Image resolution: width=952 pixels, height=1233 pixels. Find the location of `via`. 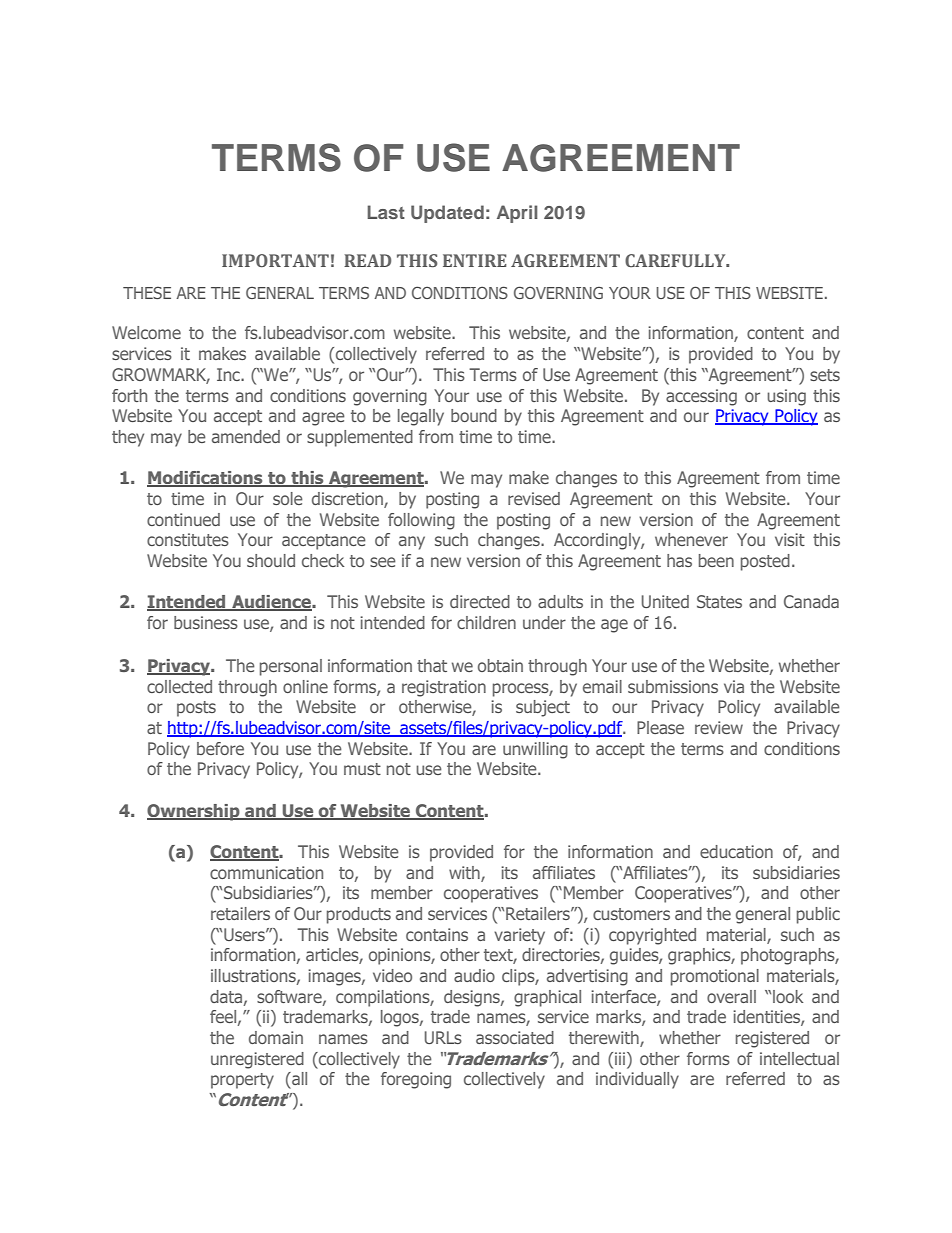

via is located at coordinates (734, 686).
